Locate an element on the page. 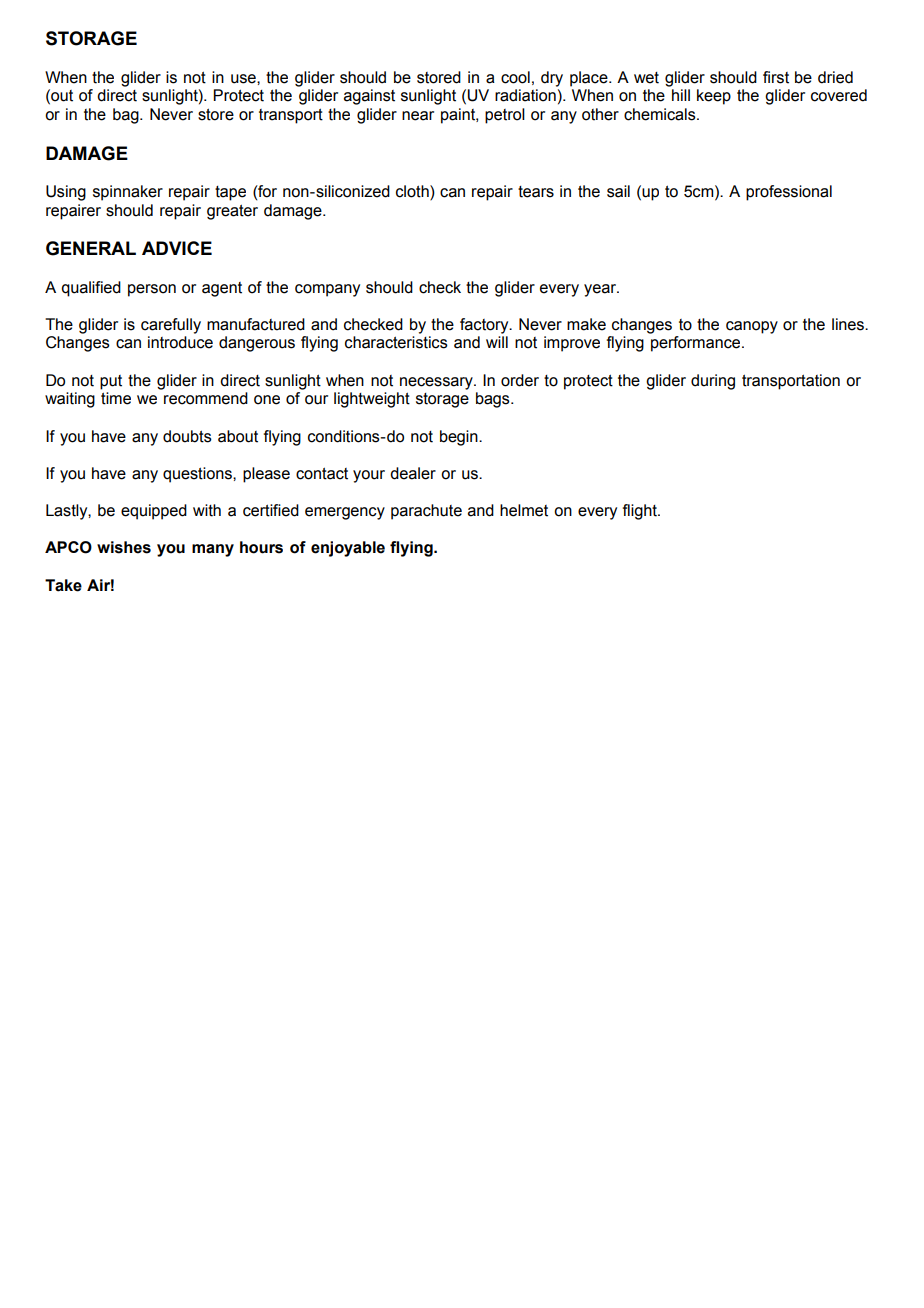 This document has height=1308, width=924. flight is located at coordinates (641, 512).
